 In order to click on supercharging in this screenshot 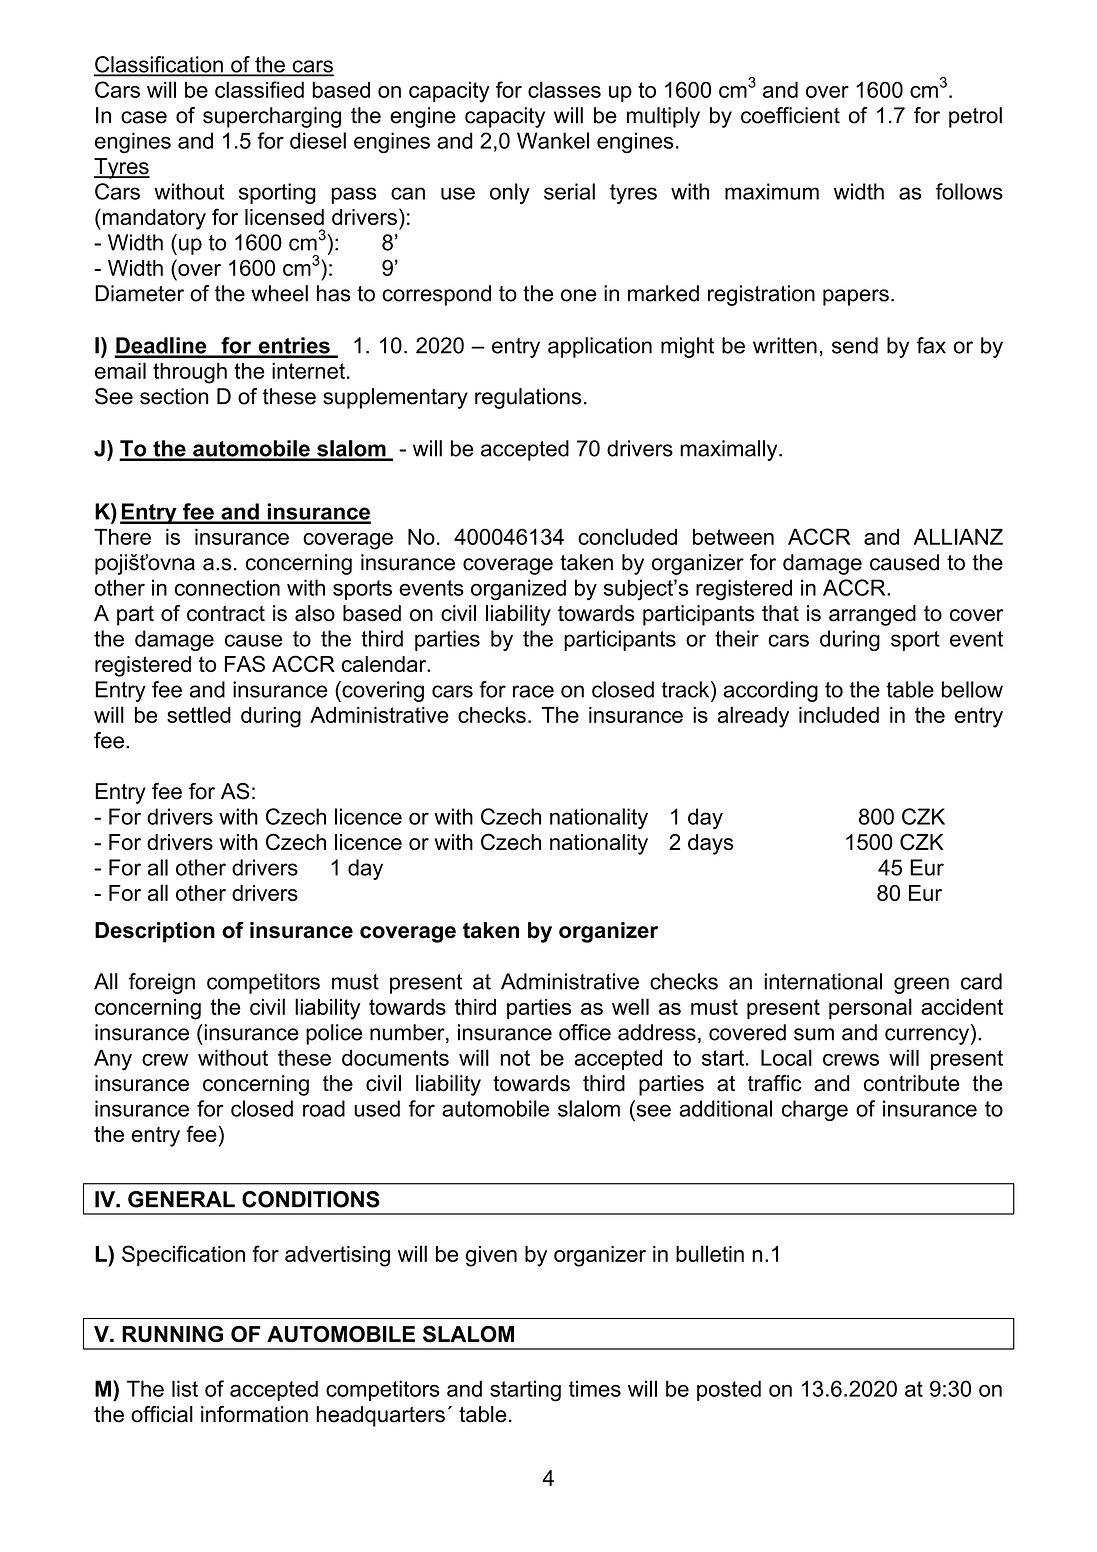, I will do `click(272, 117)`.
